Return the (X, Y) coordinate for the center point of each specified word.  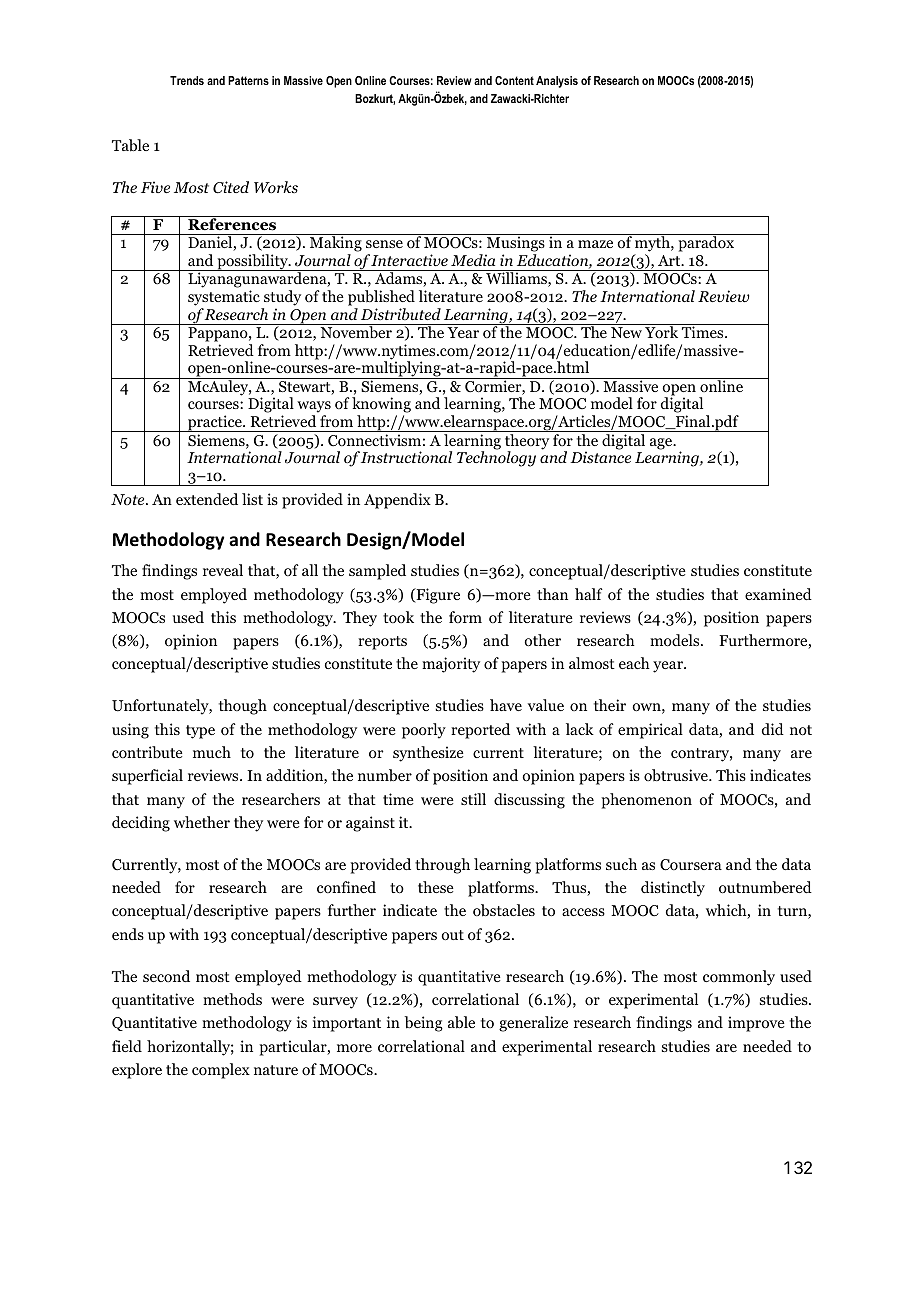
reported (480, 731)
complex (221, 1071)
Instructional (406, 457)
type (200, 732)
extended (207, 499)
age (662, 444)
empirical (650, 731)
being (423, 1024)
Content (514, 80)
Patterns (248, 80)
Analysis (557, 82)
